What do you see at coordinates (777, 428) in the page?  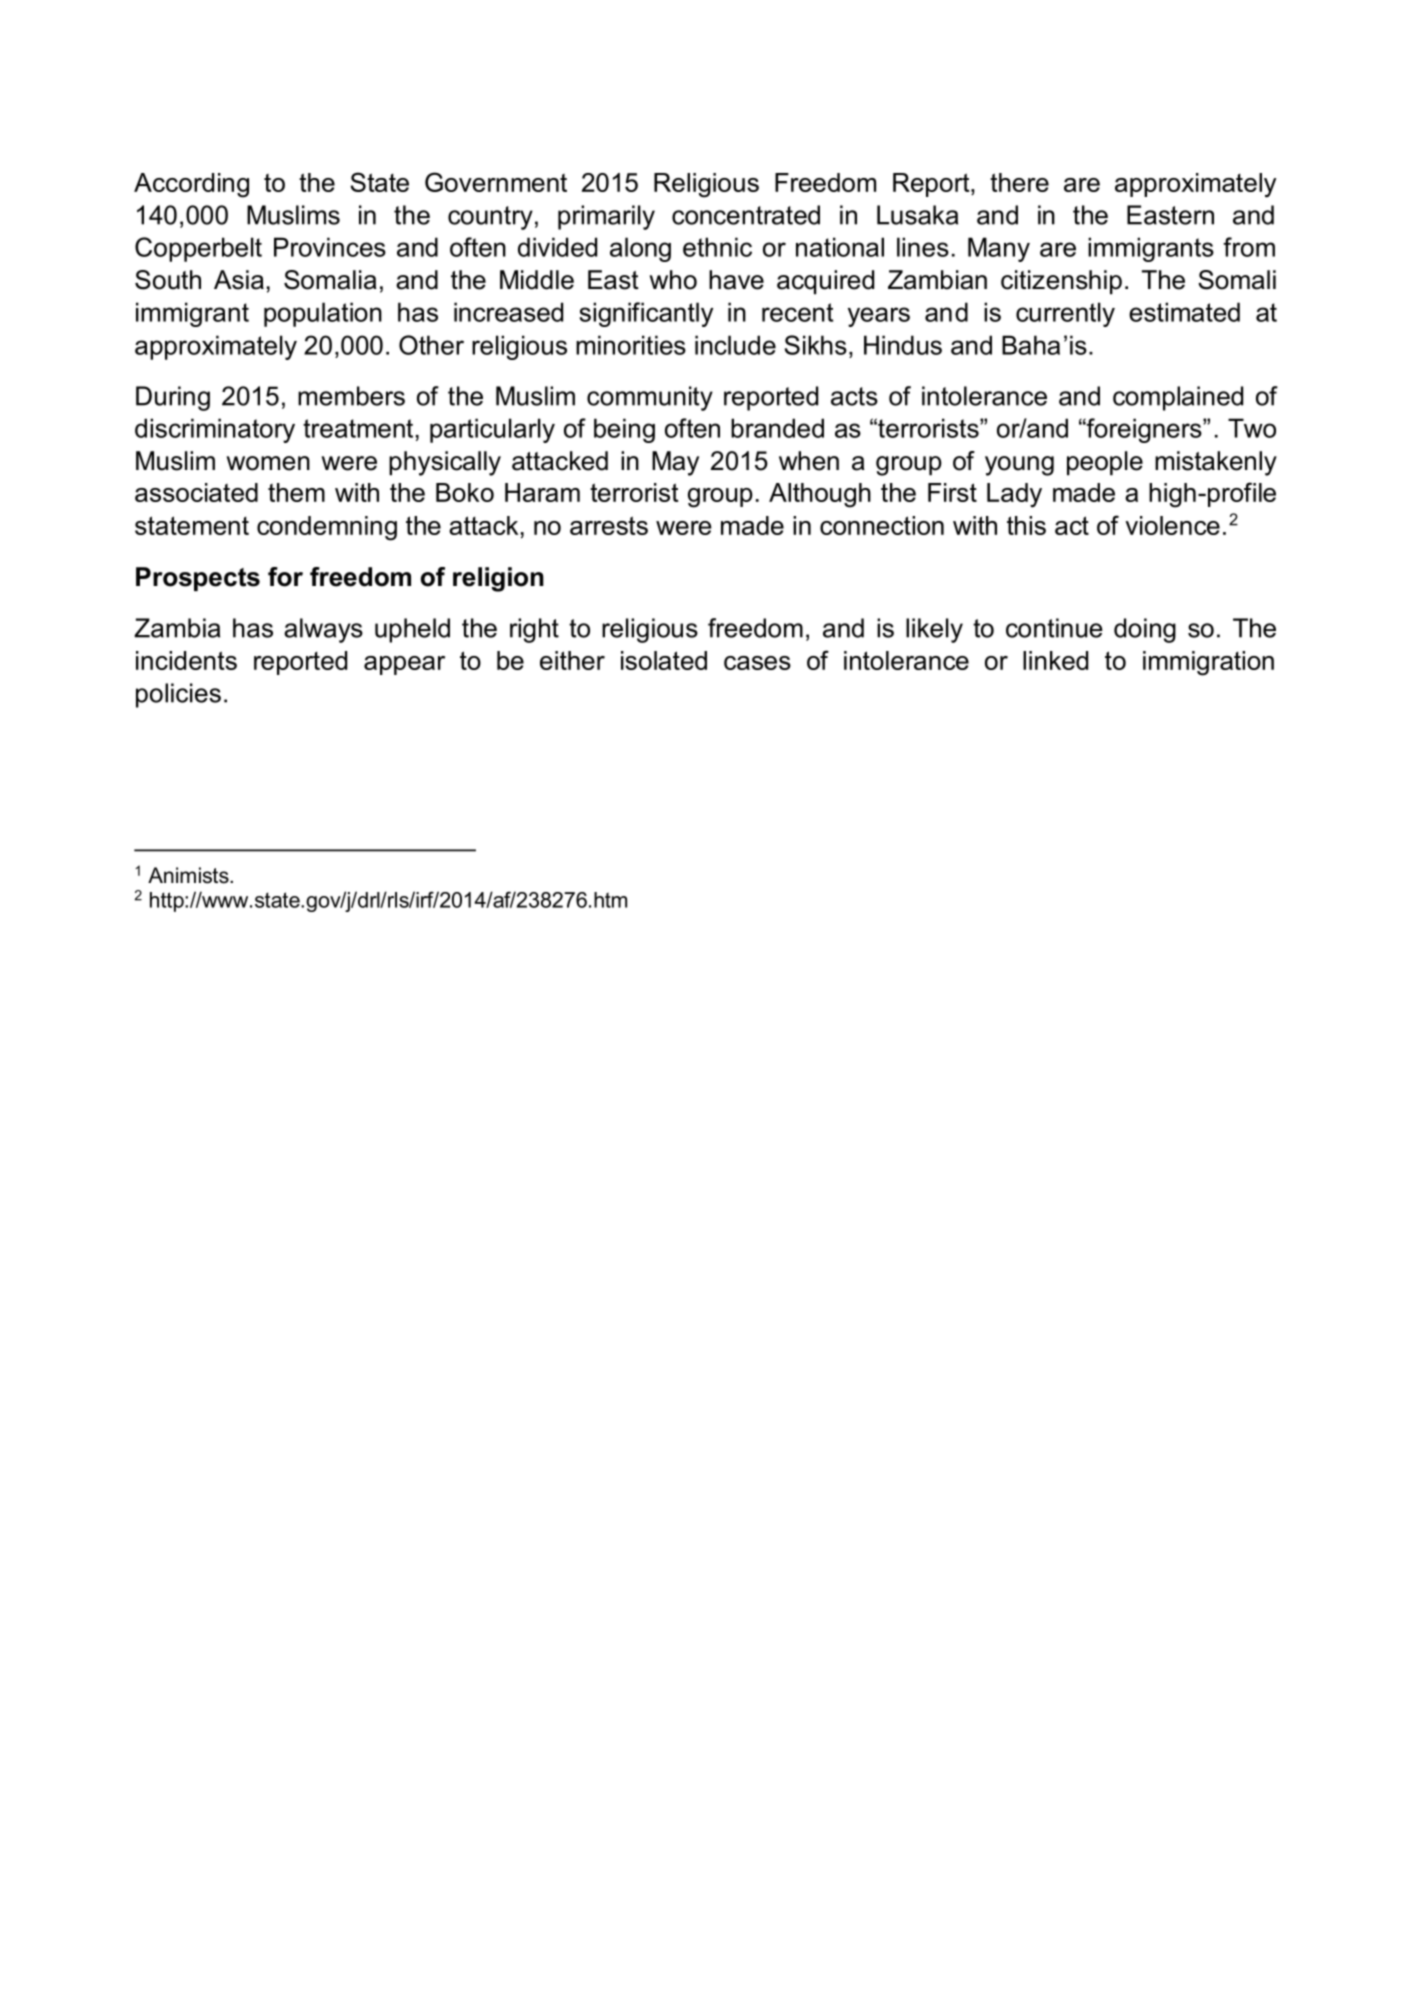 I see `branded` at bounding box center [777, 428].
